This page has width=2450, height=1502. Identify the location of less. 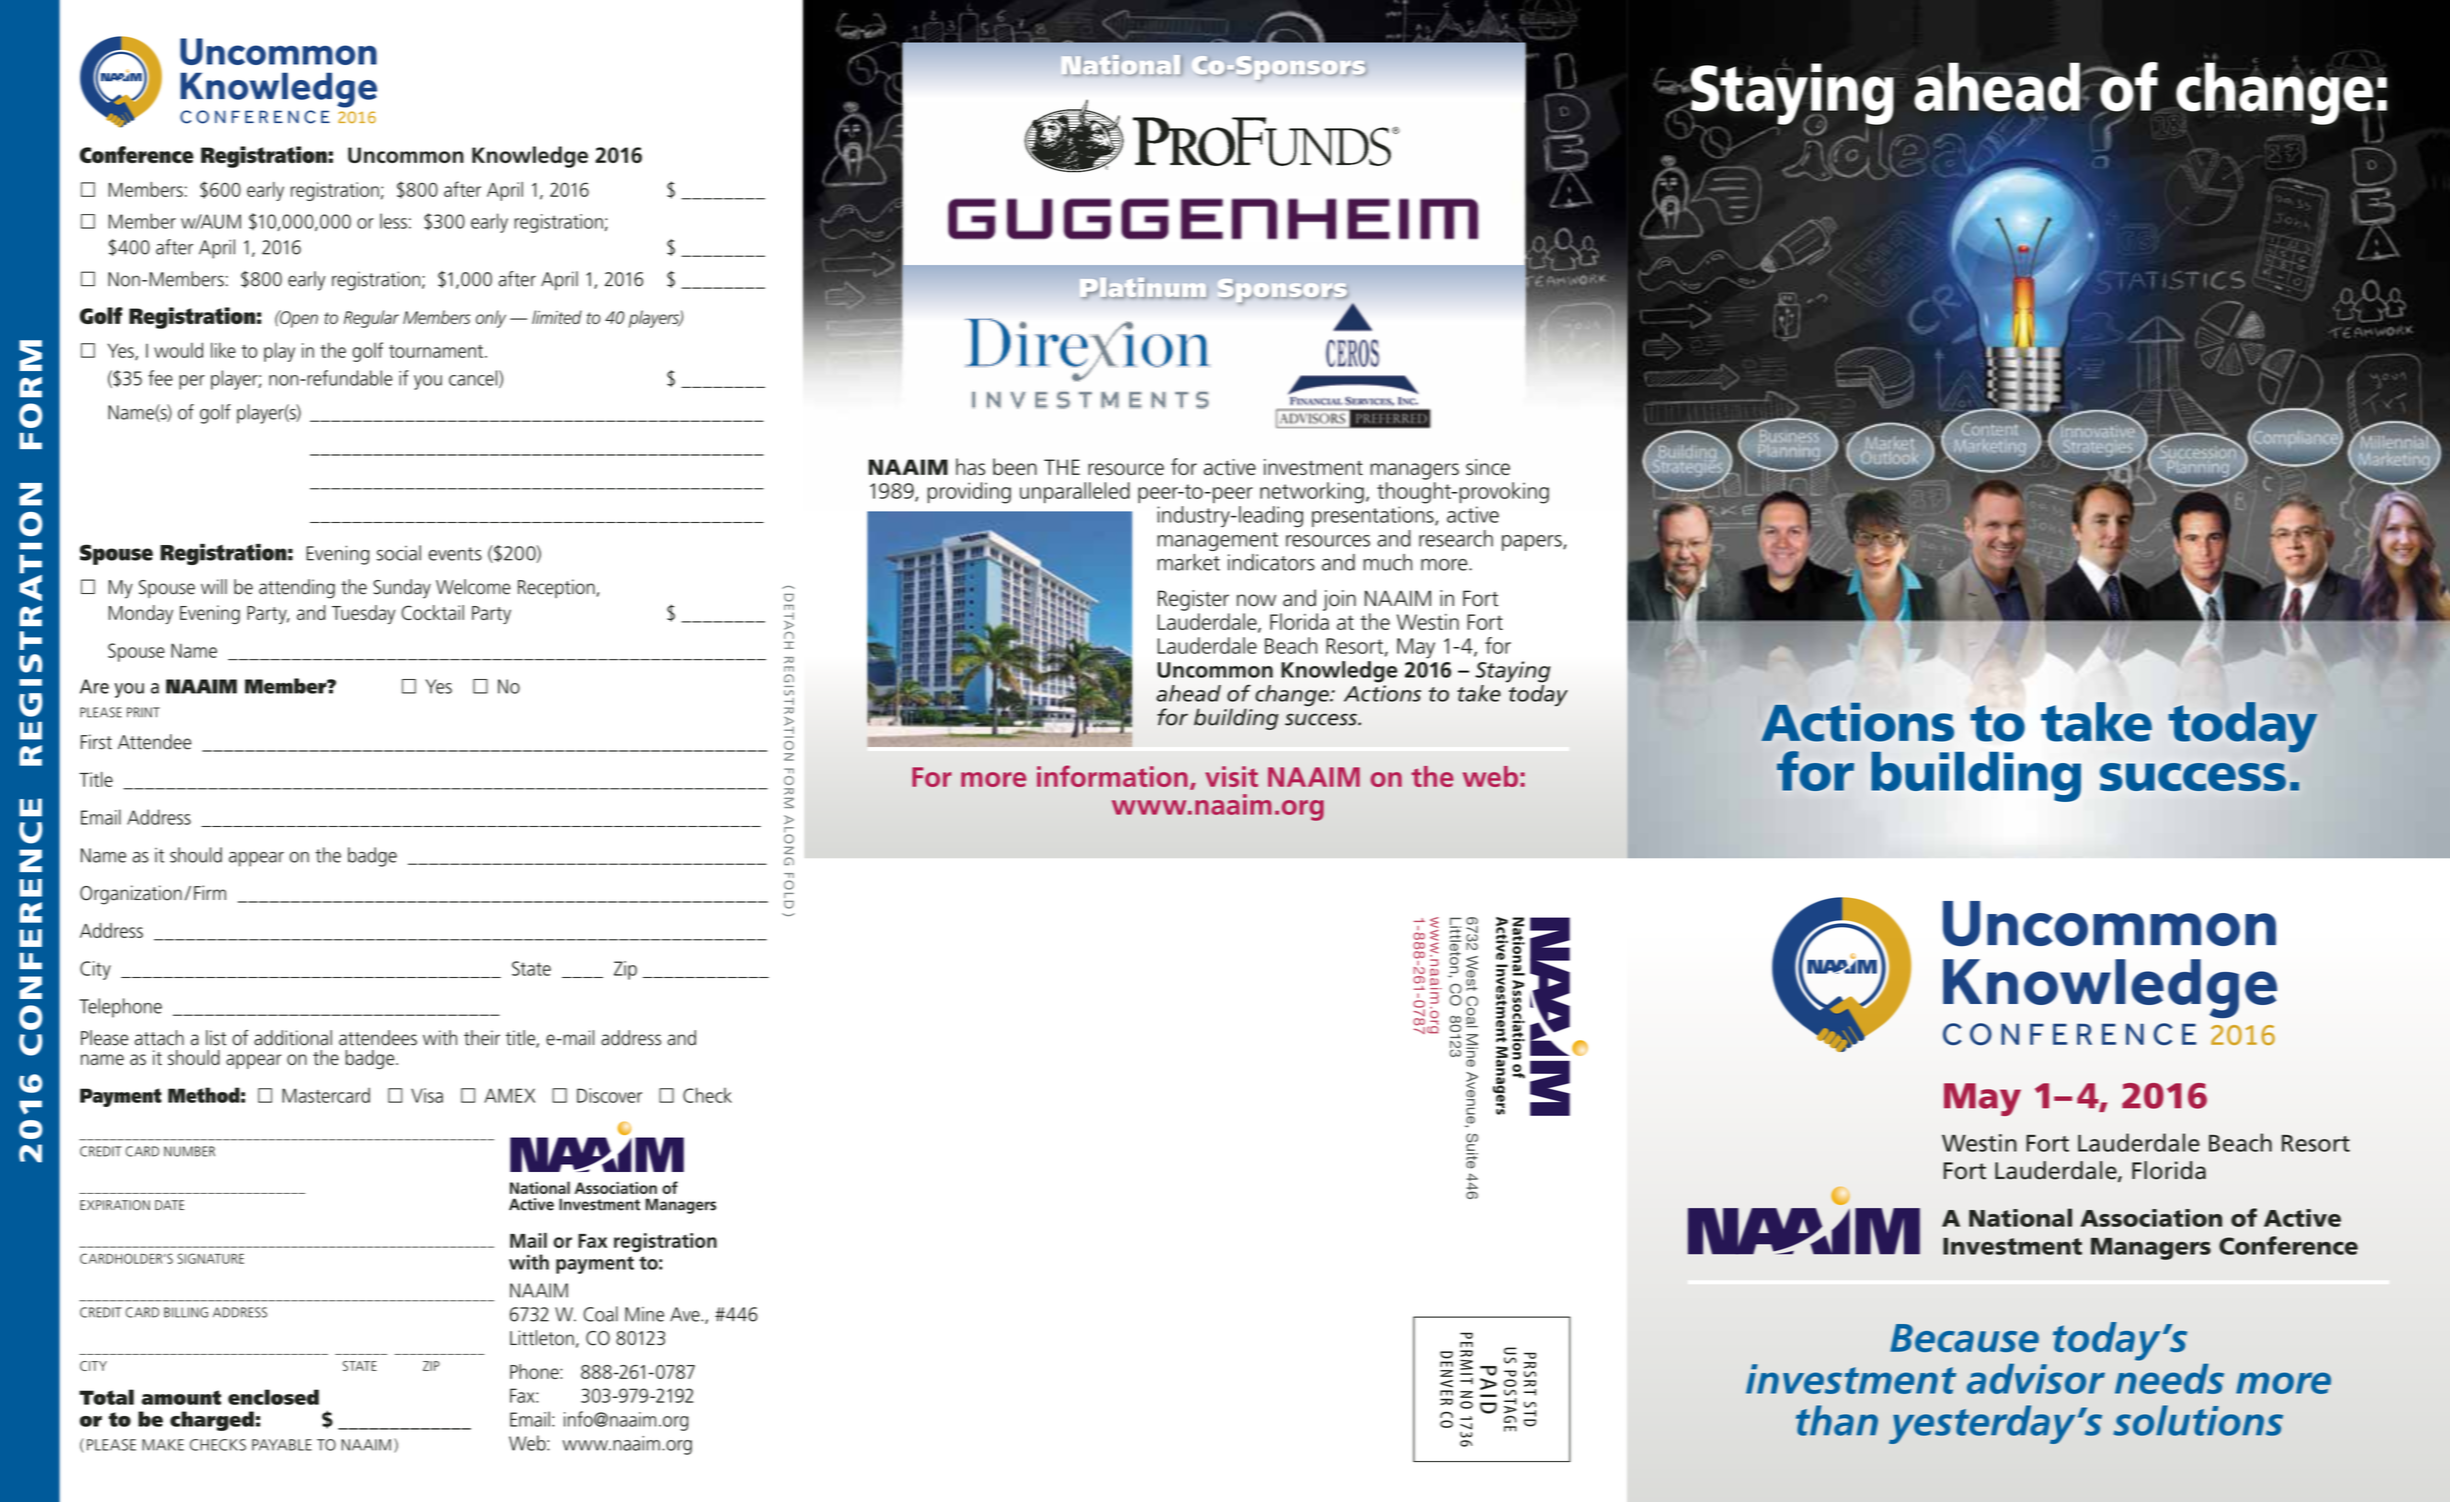
(393, 221).
